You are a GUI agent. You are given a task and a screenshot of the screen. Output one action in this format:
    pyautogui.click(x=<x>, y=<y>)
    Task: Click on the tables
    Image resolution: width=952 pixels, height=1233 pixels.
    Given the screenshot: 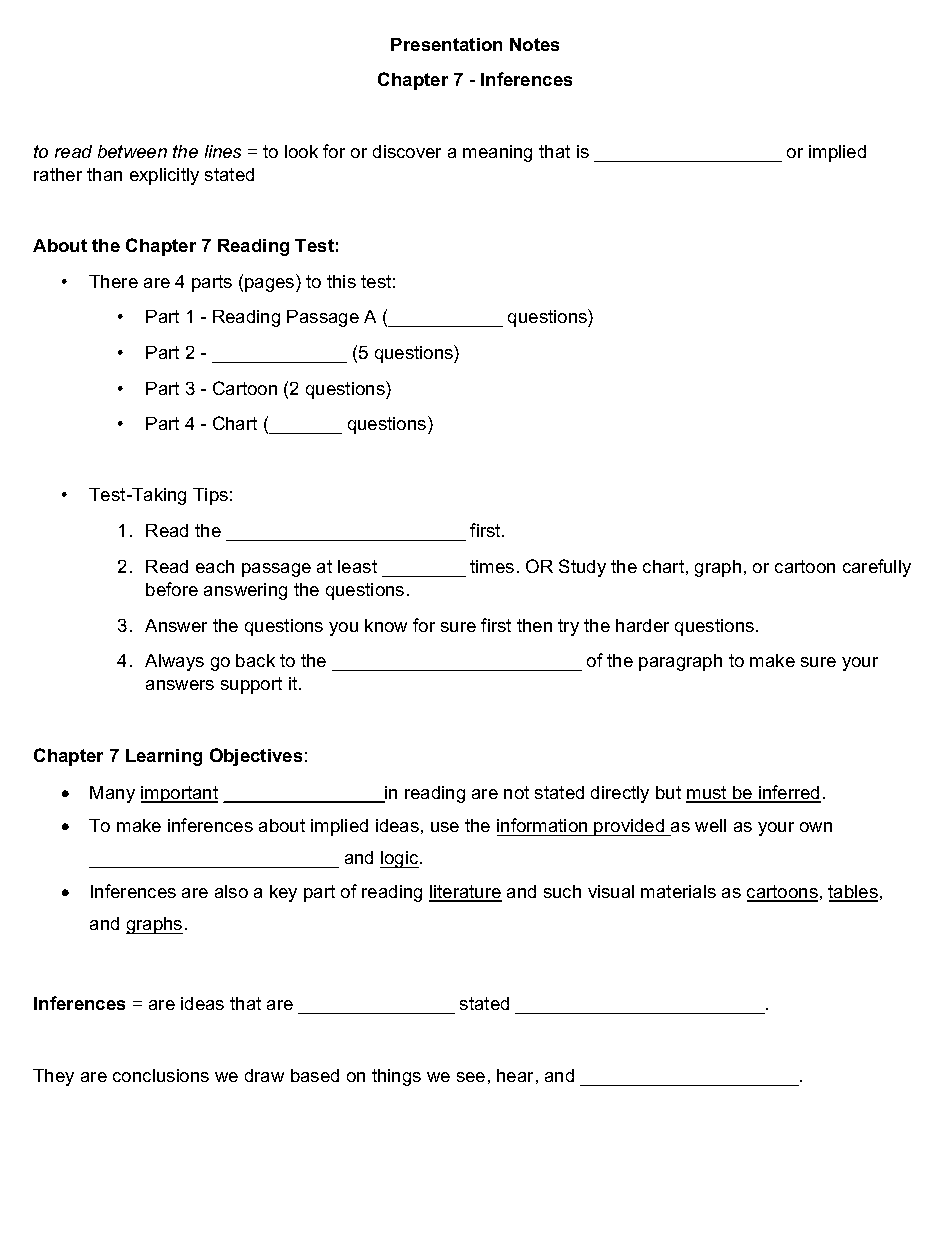 What is the action you would take?
    pyautogui.click(x=853, y=893)
